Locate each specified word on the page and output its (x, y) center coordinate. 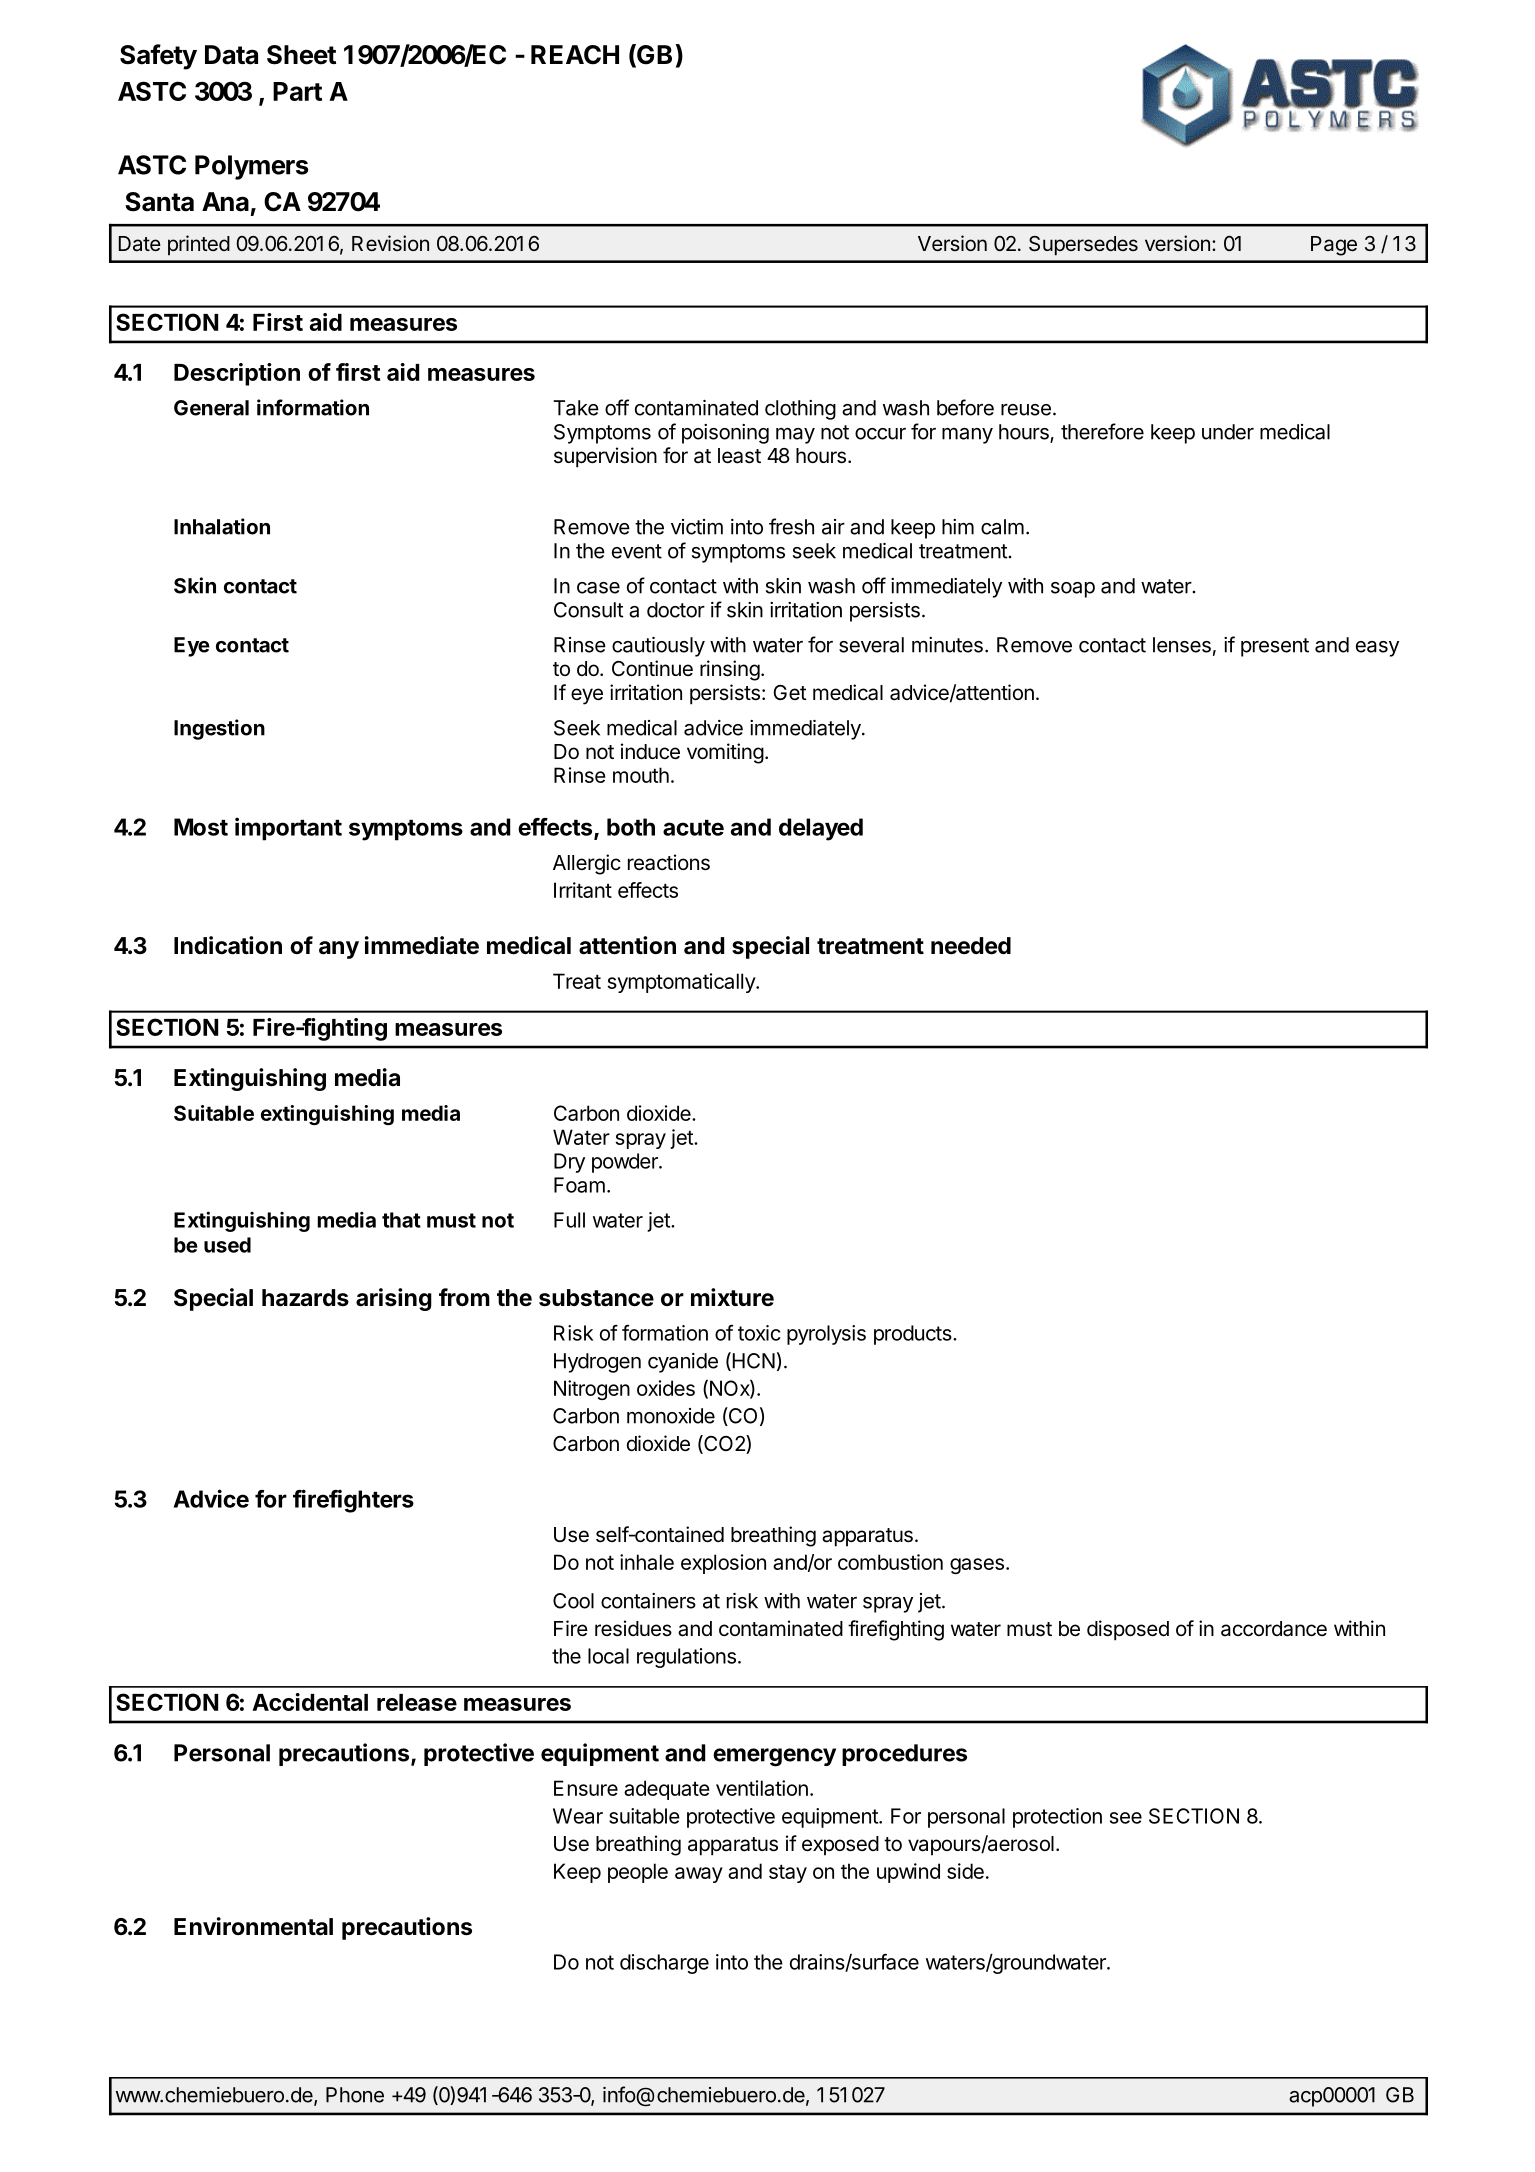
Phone (355, 2095)
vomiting (725, 753)
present (1275, 647)
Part (297, 91)
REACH (575, 55)
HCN (752, 1361)
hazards (305, 1298)
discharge (664, 1964)
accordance (1274, 1629)
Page (1334, 246)
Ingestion (219, 729)
